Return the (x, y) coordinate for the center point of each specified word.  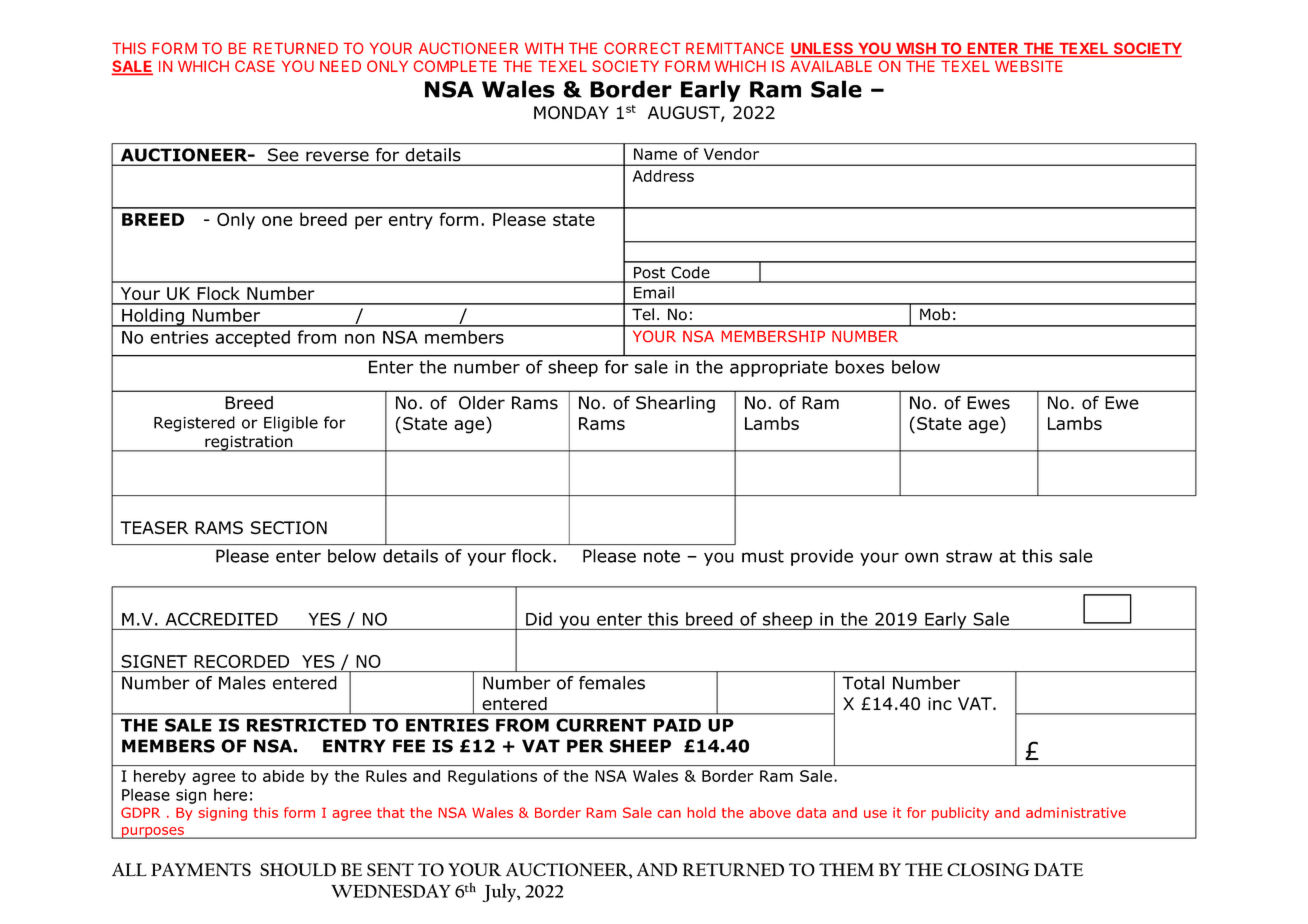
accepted (252, 338)
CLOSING (988, 869)
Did (539, 619)
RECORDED (241, 661)
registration (249, 443)
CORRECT (642, 48)
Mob (935, 314)
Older (482, 403)
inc (940, 704)
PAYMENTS (201, 869)
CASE (255, 66)
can (669, 814)
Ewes (988, 403)
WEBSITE (1029, 66)
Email (654, 292)
